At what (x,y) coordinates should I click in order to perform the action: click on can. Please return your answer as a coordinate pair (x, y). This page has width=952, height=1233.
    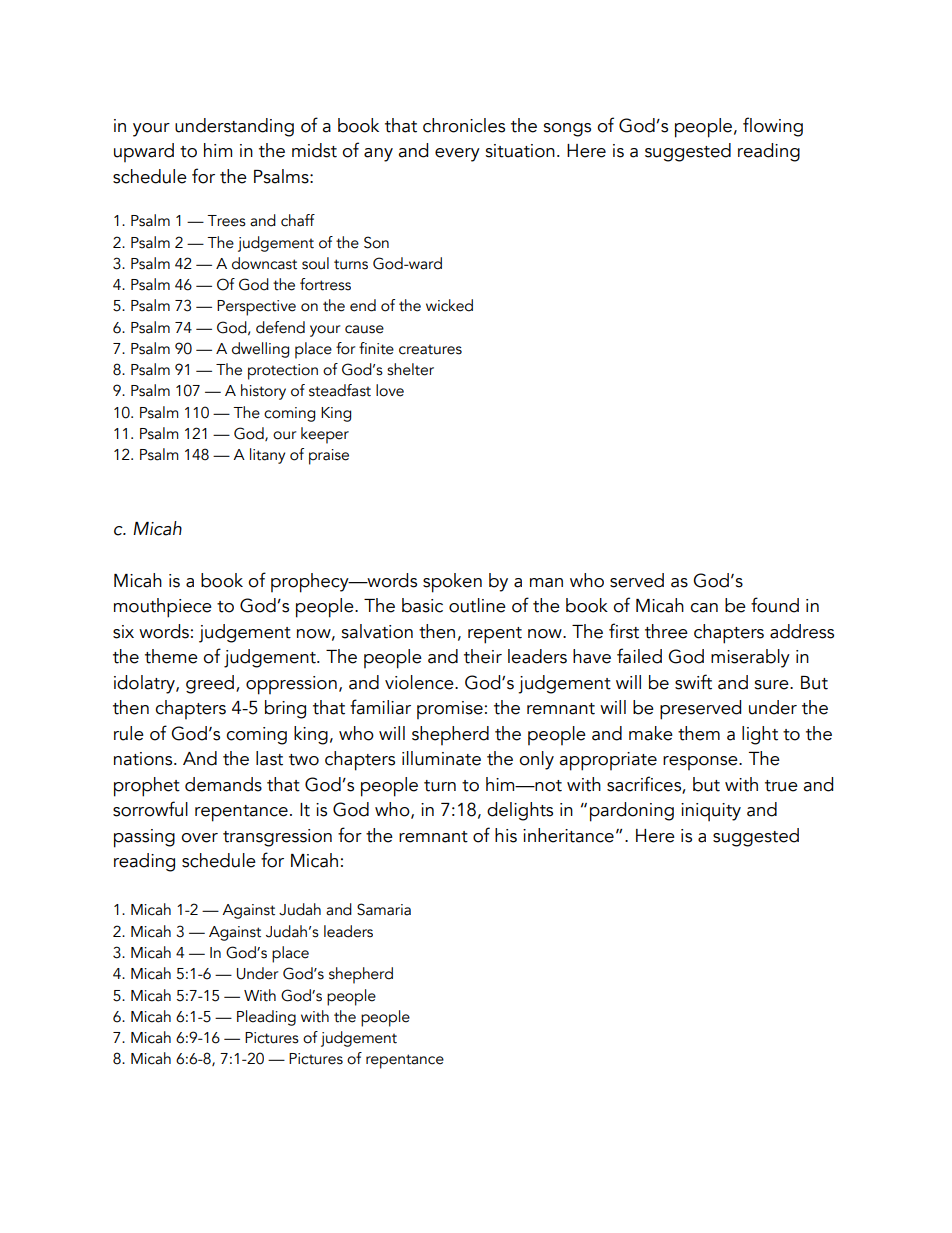
    Looking at the image, I should click on (704, 608).
